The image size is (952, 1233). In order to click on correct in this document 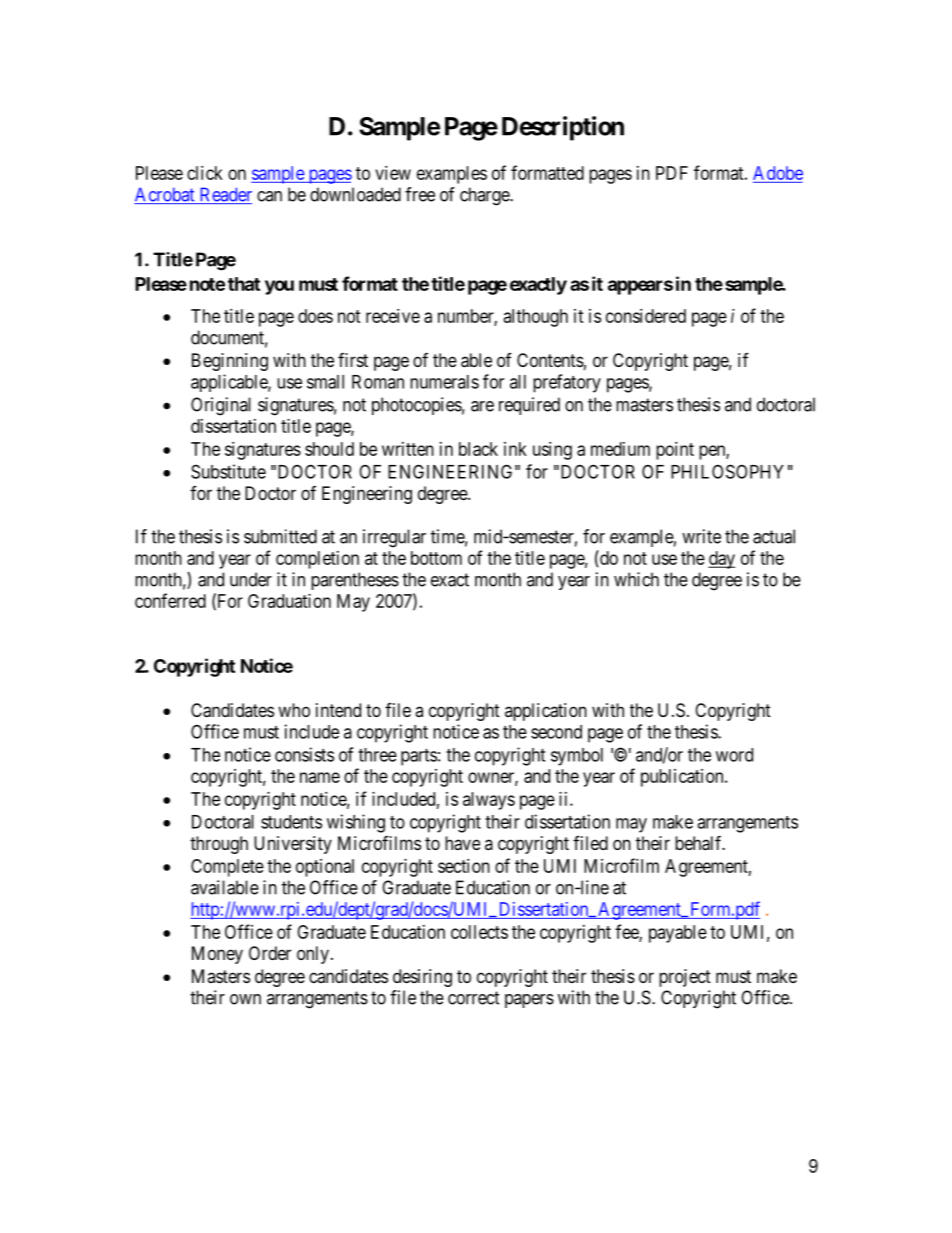, I will do `click(474, 998)`.
